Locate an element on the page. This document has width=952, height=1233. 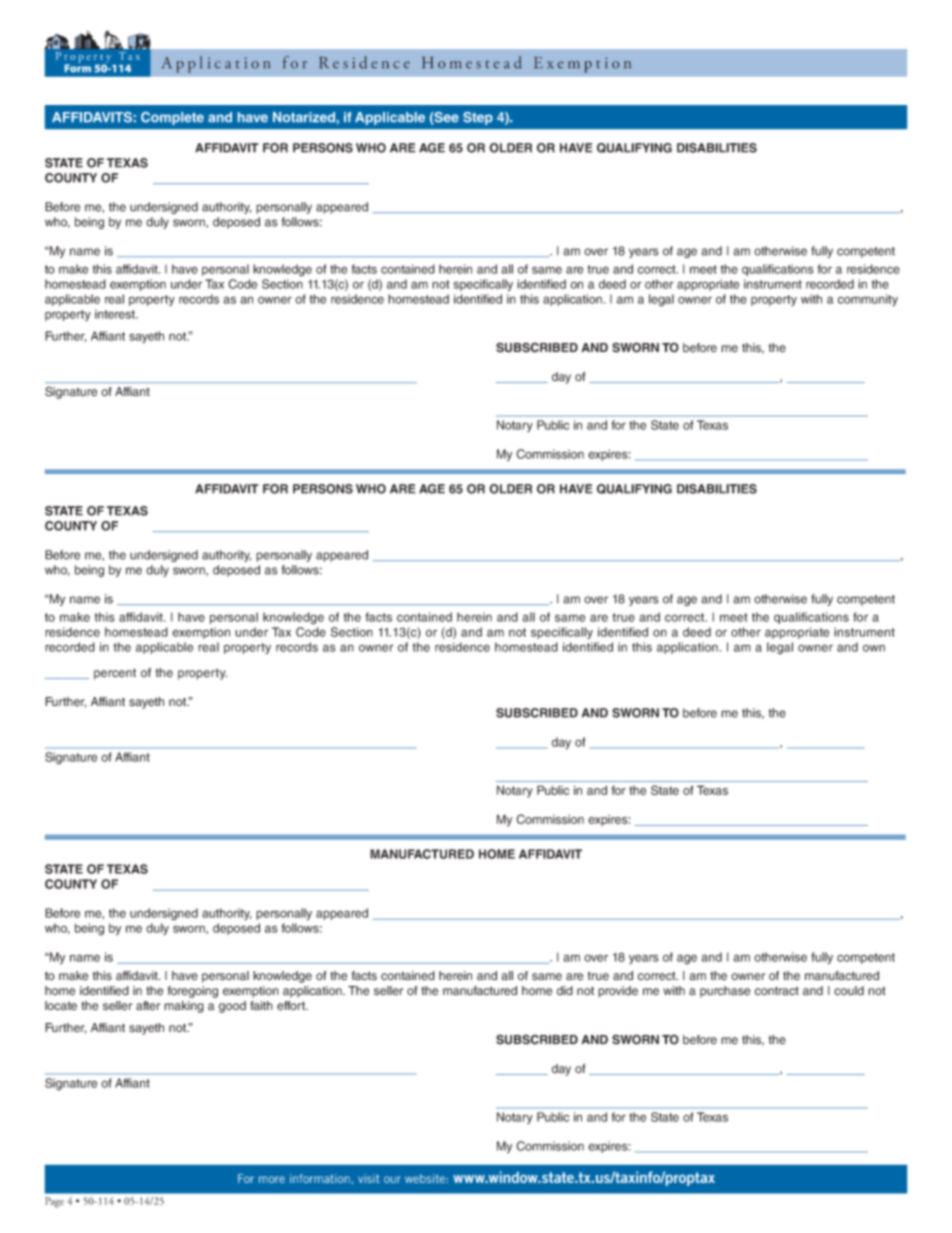
Complete is located at coordinates (172, 118).
